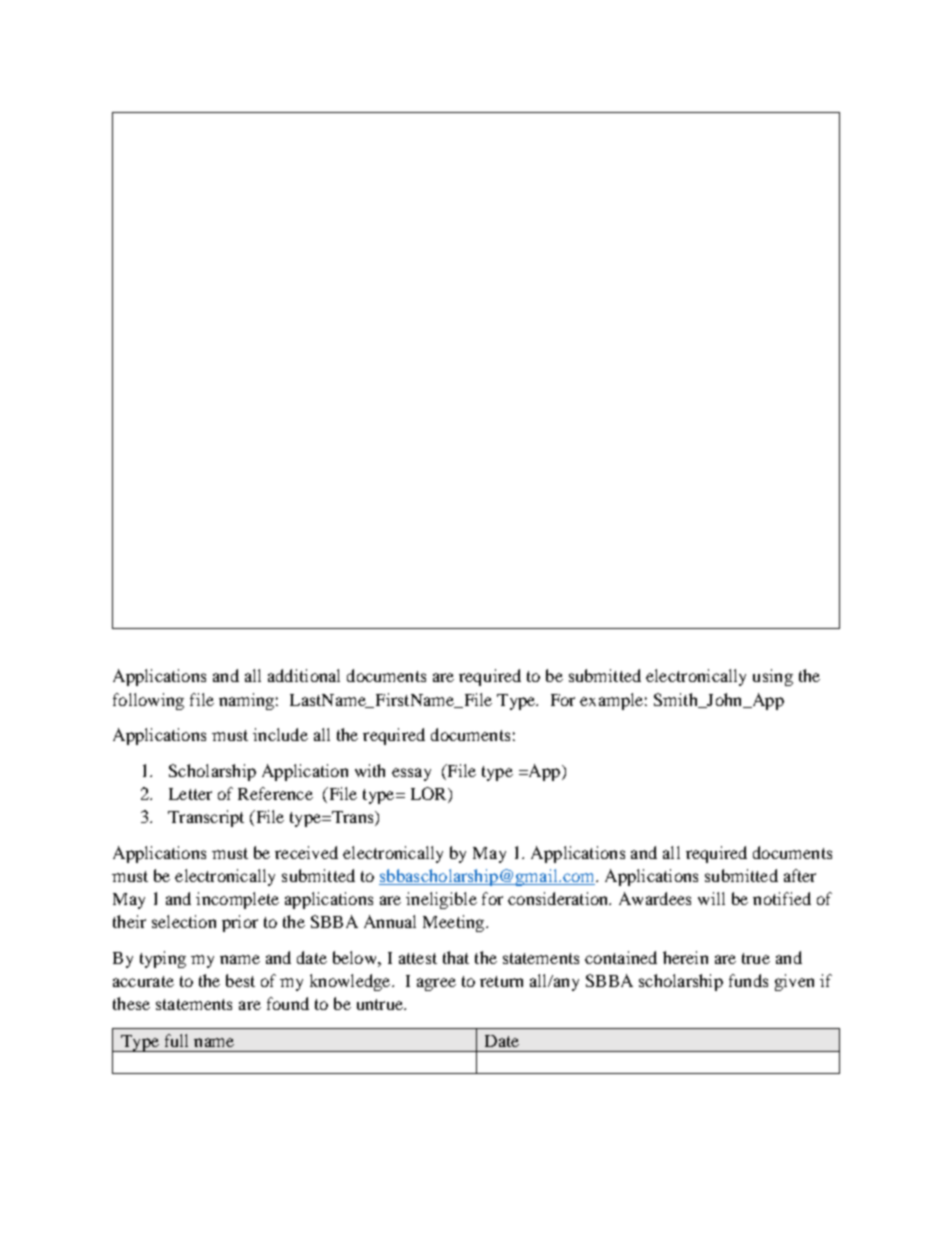  Describe the element at coordinates (455, 923) in the screenshot. I see `Meeting` at that location.
